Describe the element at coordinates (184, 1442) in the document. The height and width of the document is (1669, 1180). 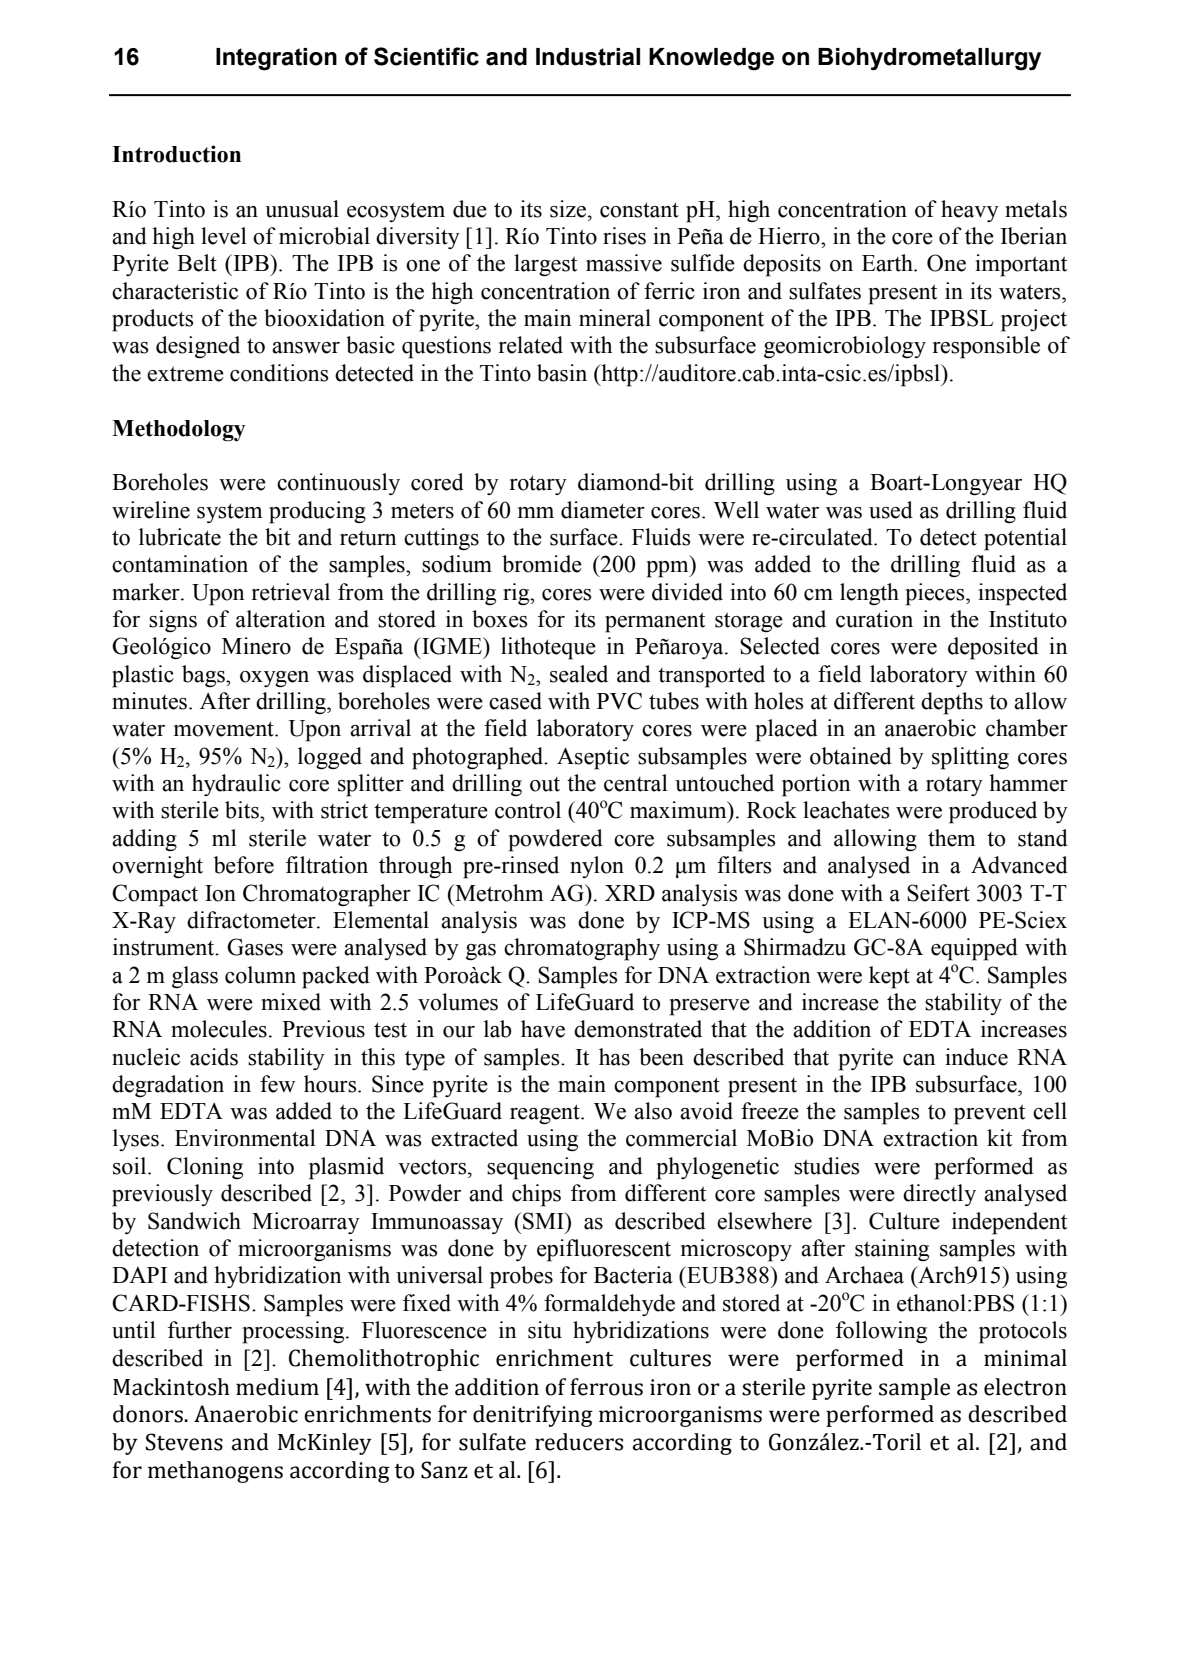
I see `Stevens` at that location.
